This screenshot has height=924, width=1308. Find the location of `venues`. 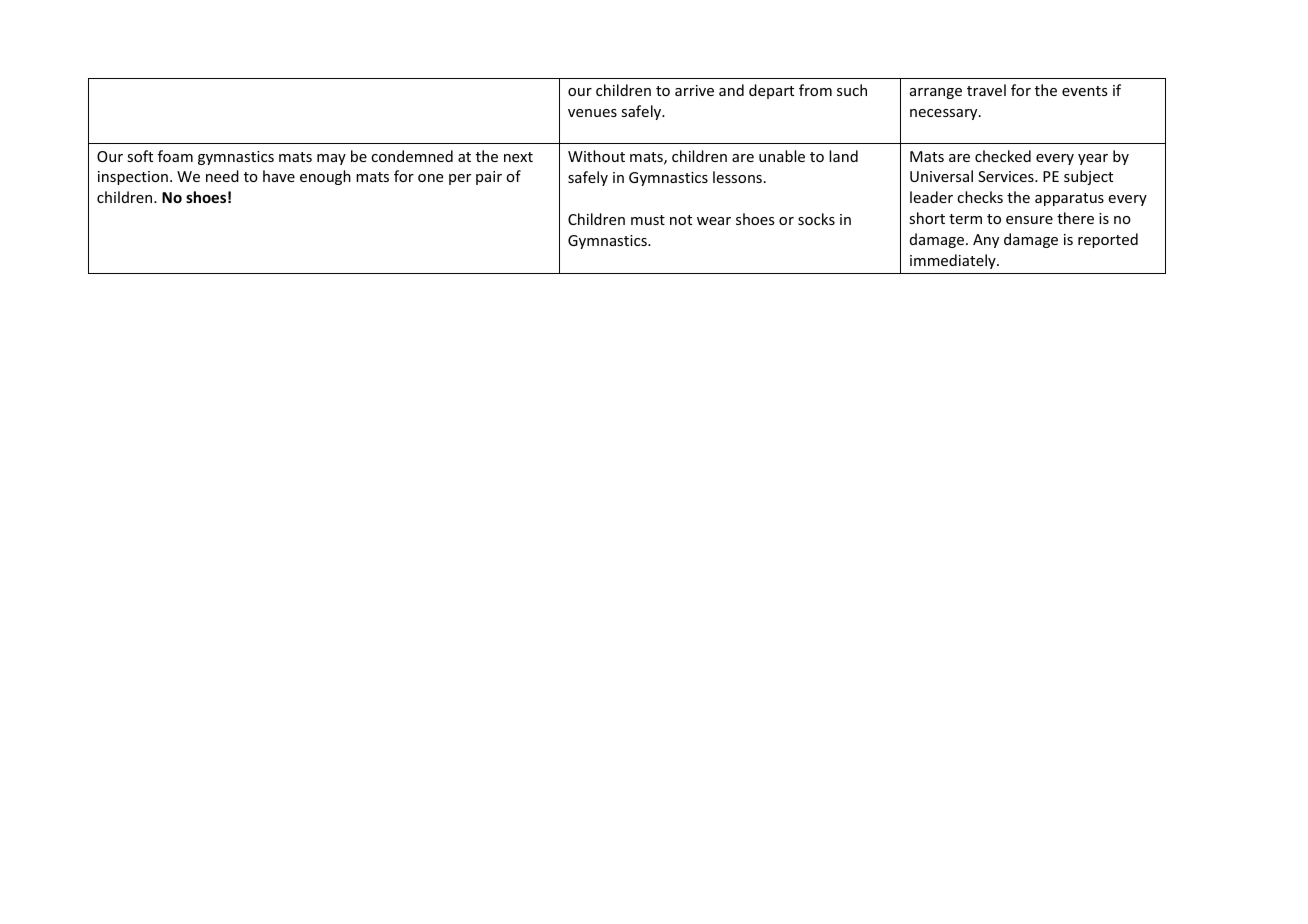

venues is located at coordinates (592, 113).
